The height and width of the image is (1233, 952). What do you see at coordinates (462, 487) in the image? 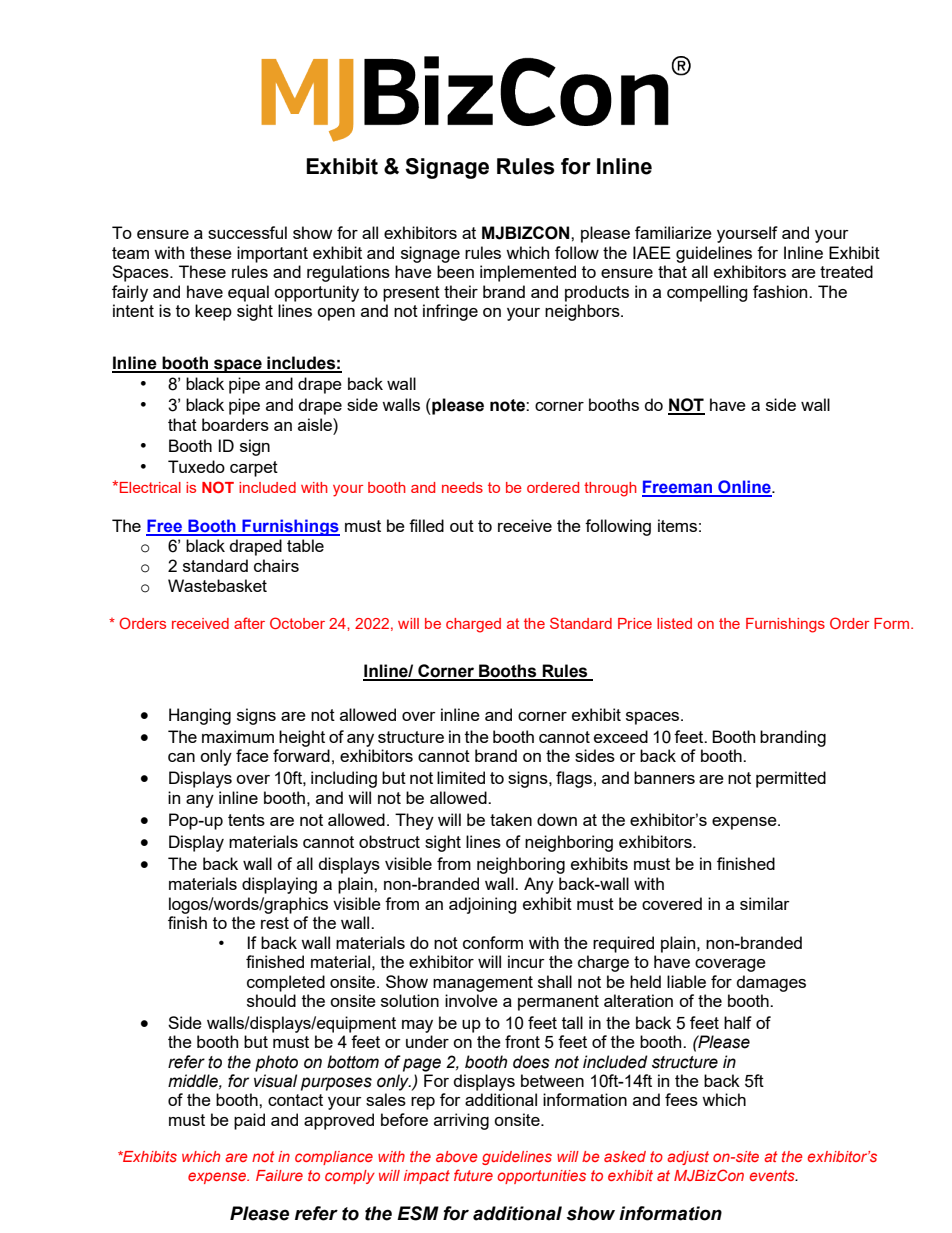
I see `needs` at bounding box center [462, 487].
